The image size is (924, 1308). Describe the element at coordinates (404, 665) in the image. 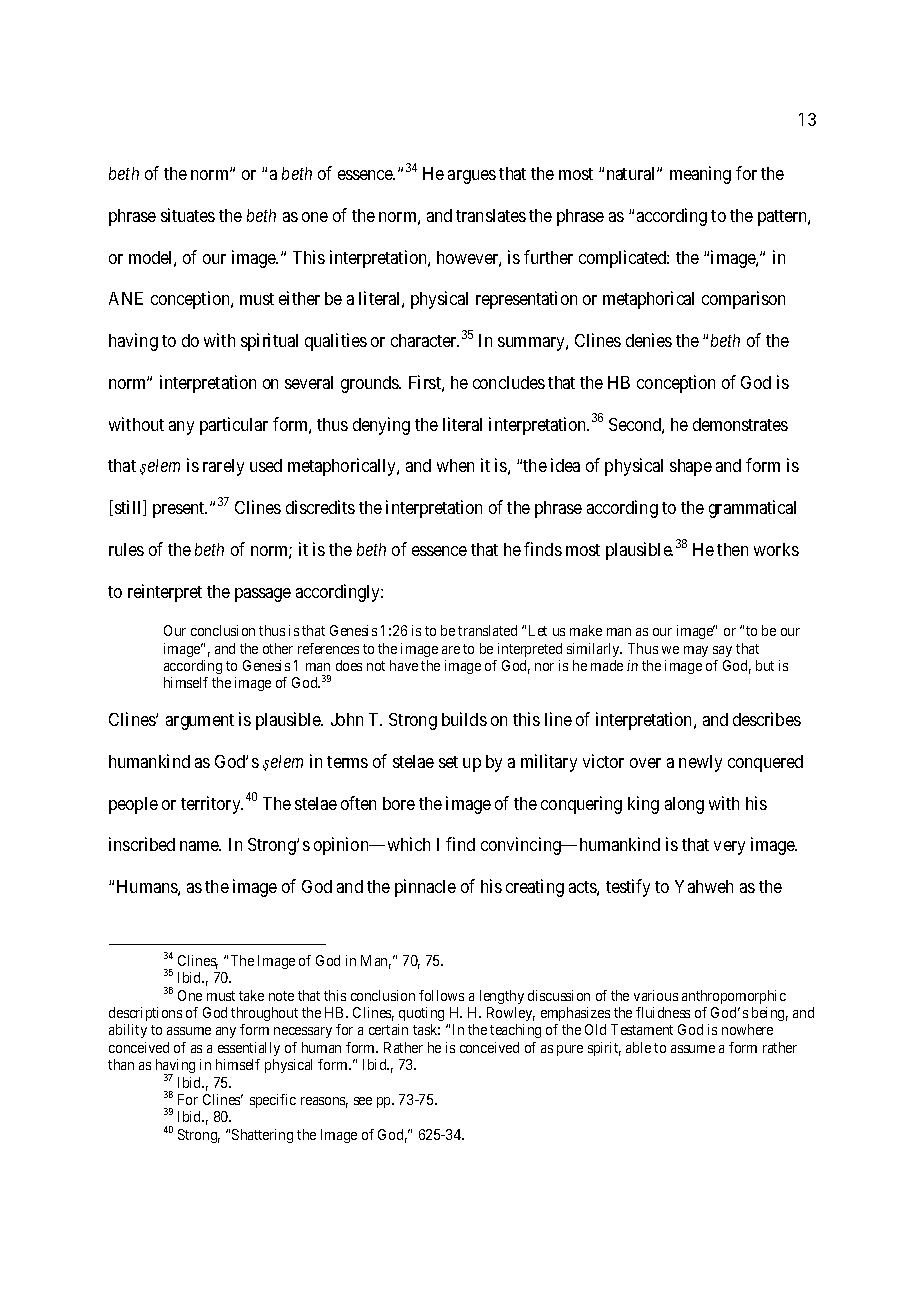

I see `have` at that location.
